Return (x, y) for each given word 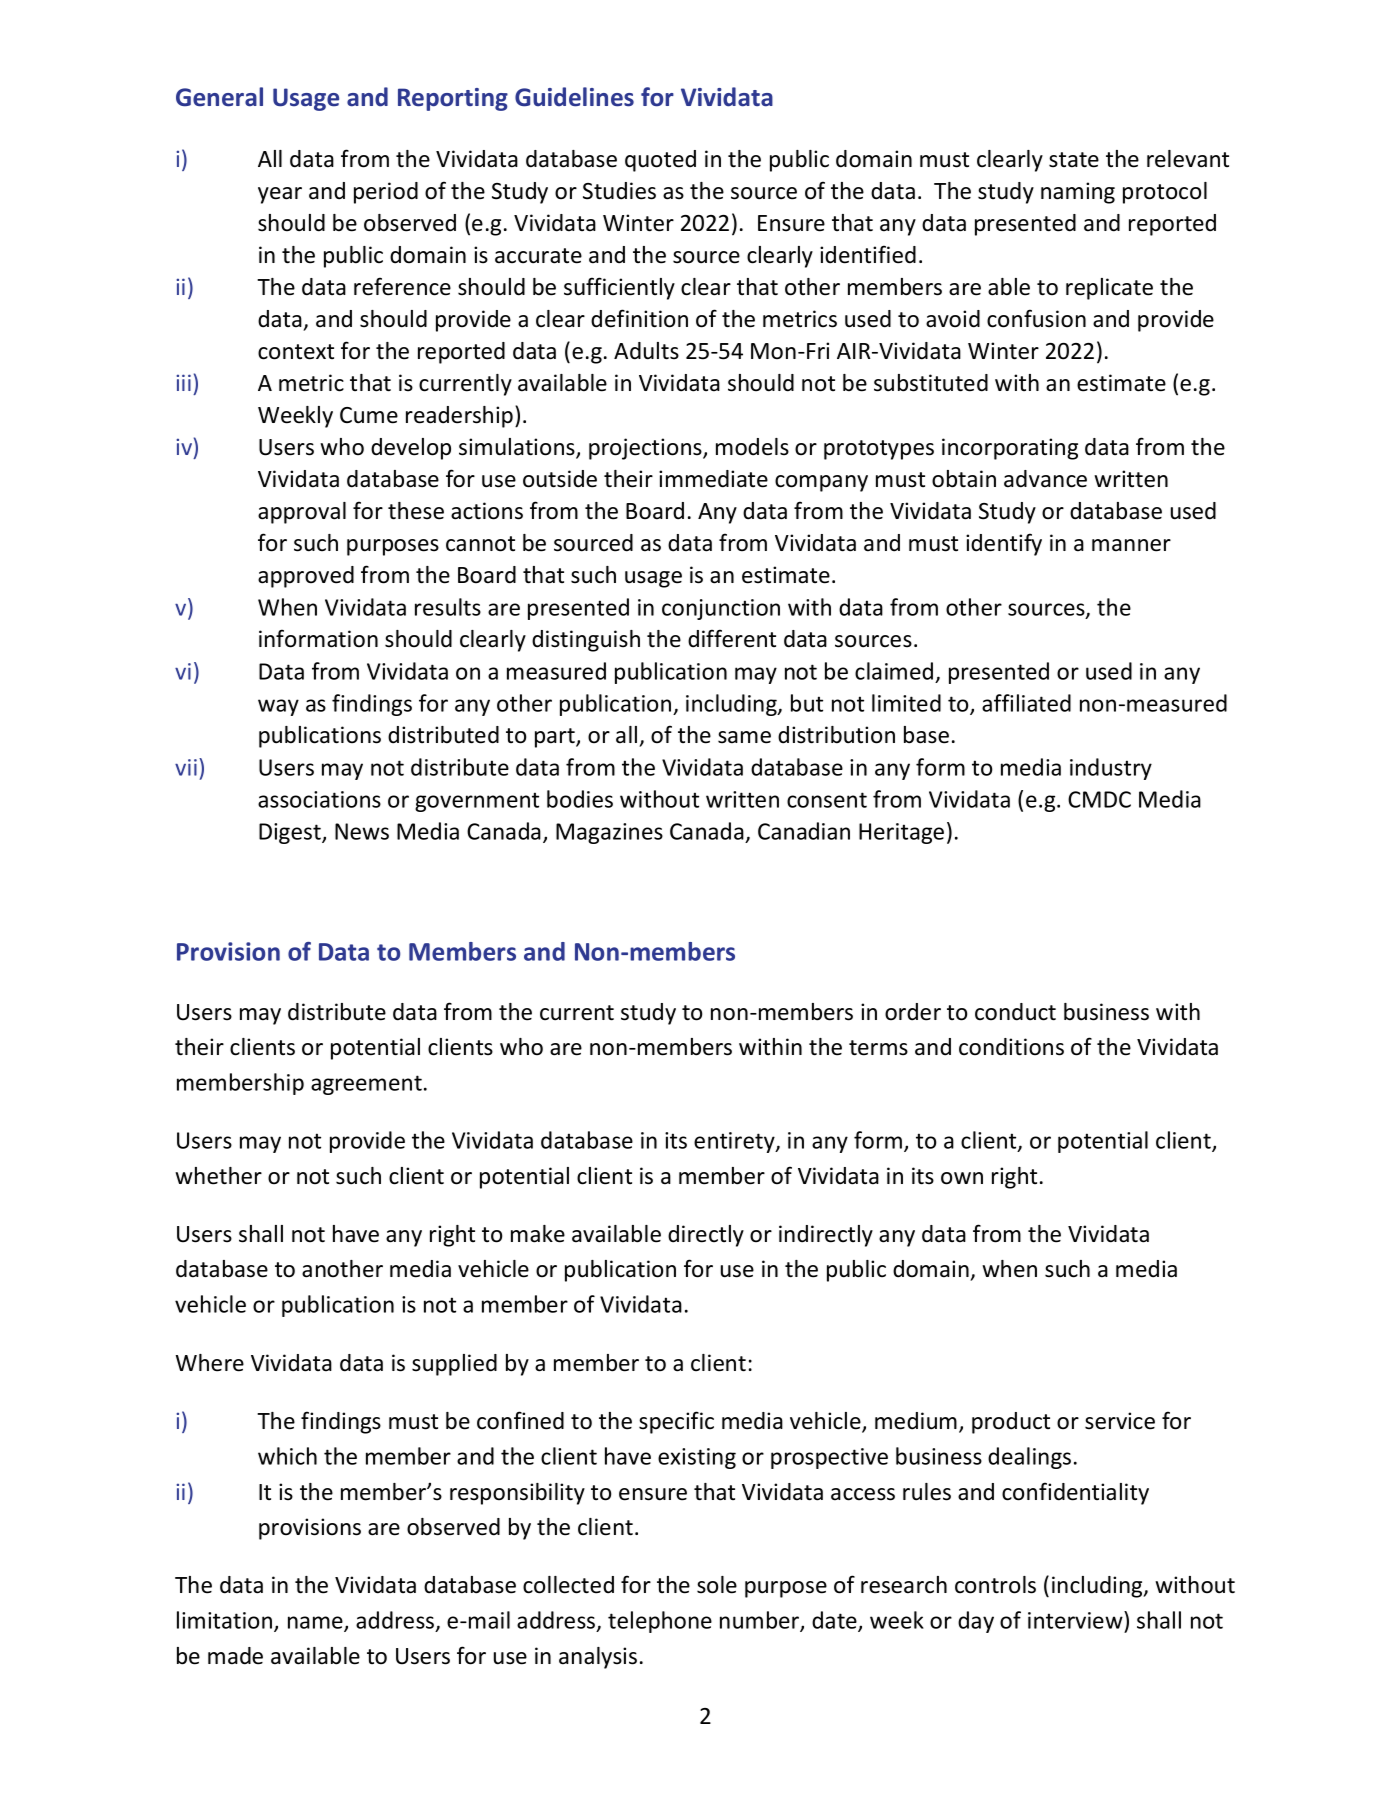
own (962, 1178)
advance (1045, 479)
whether (218, 1176)
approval (302, 513)
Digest (291, 833)
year (280, 195)
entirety (735, 1142)
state (1074, 160)
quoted (660, 161)
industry (1111, 769)
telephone (660, 1622)
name (316, 1623)
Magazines (609, 833)
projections (646, 449)
